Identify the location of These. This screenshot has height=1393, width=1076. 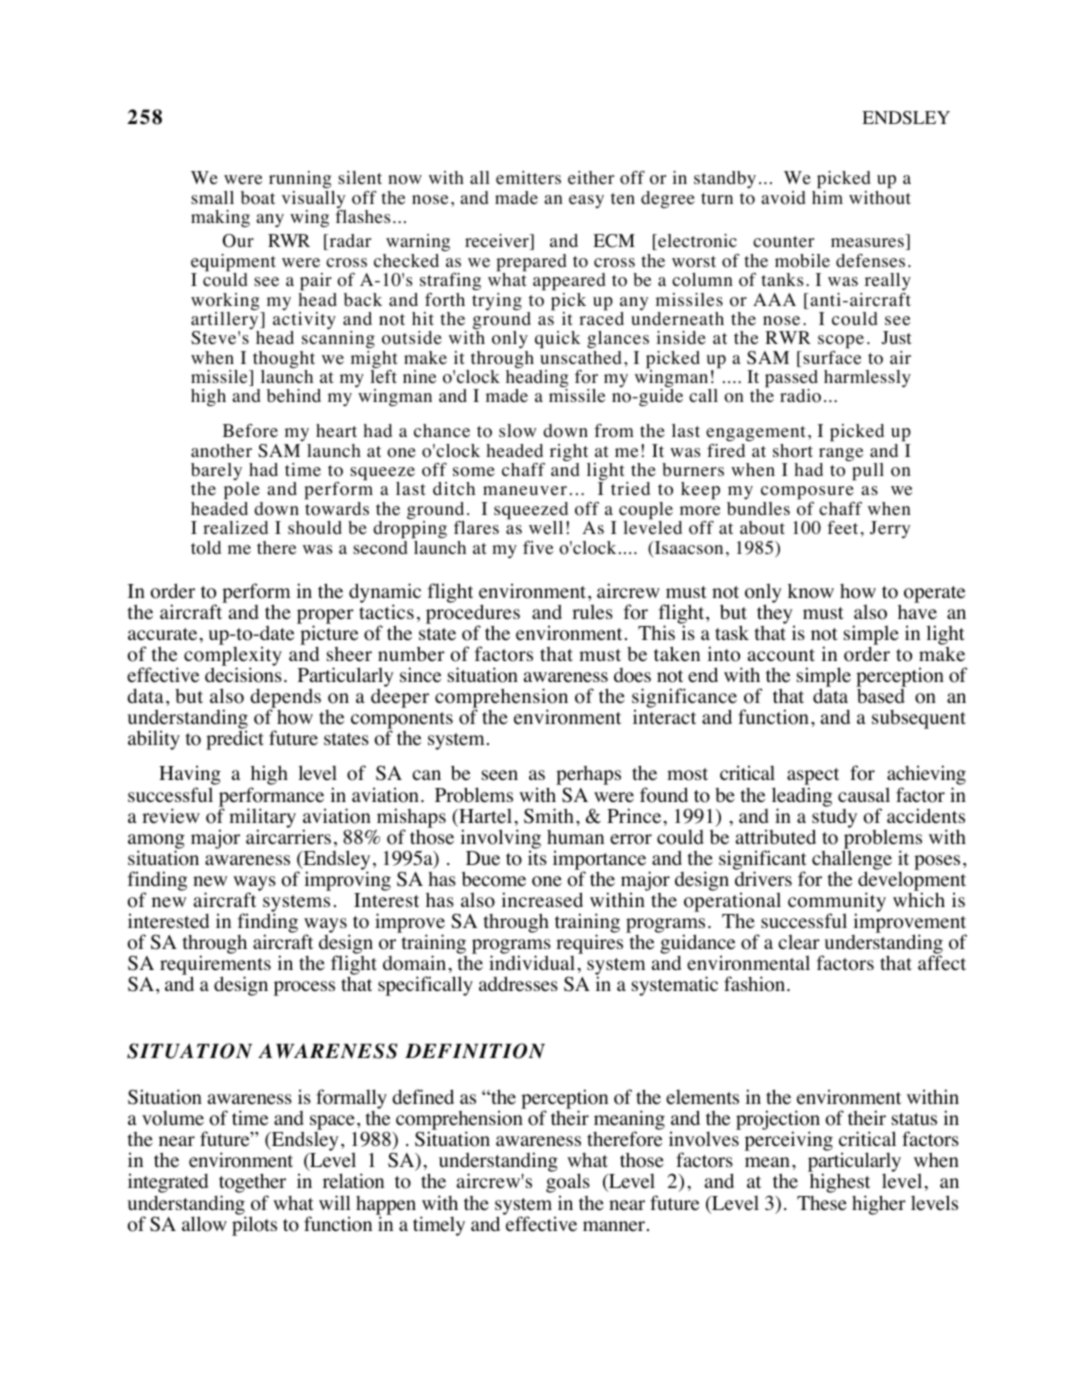
(822, 1203).
